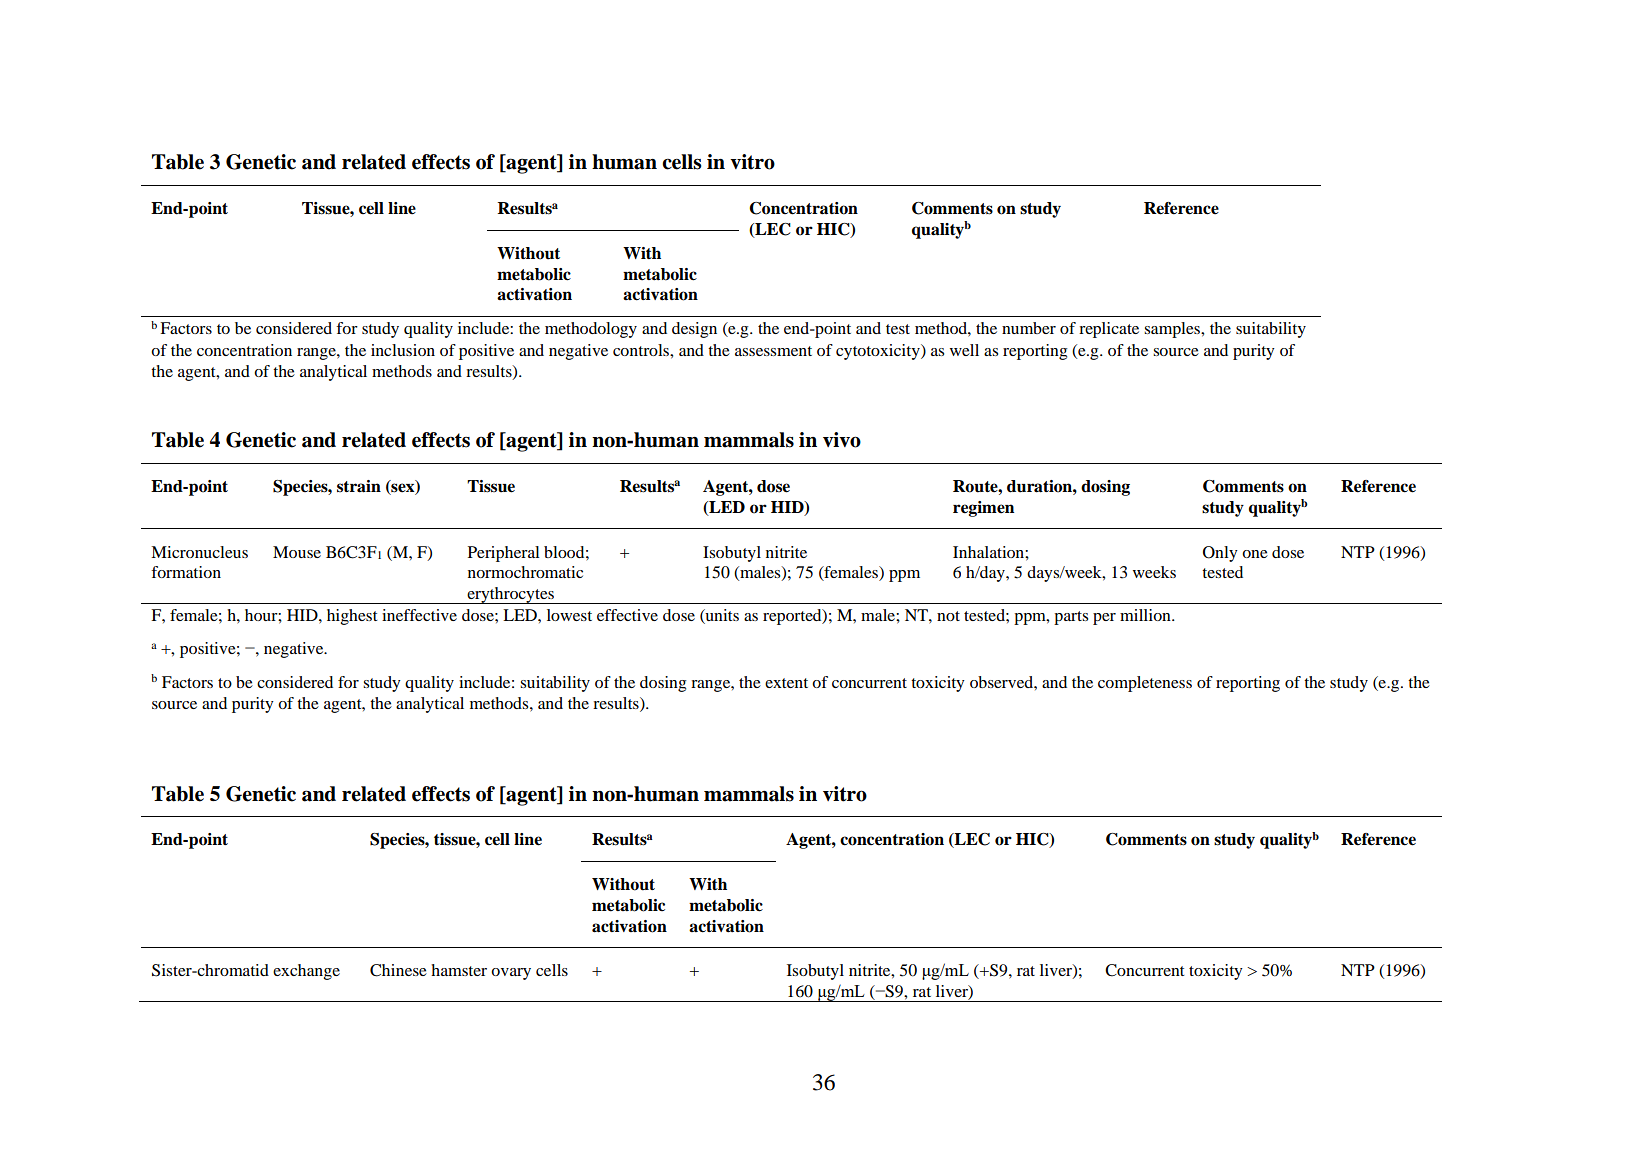 The height and width of the image is (1165, 1648). I want to click on exchange, so click(306, 972).
